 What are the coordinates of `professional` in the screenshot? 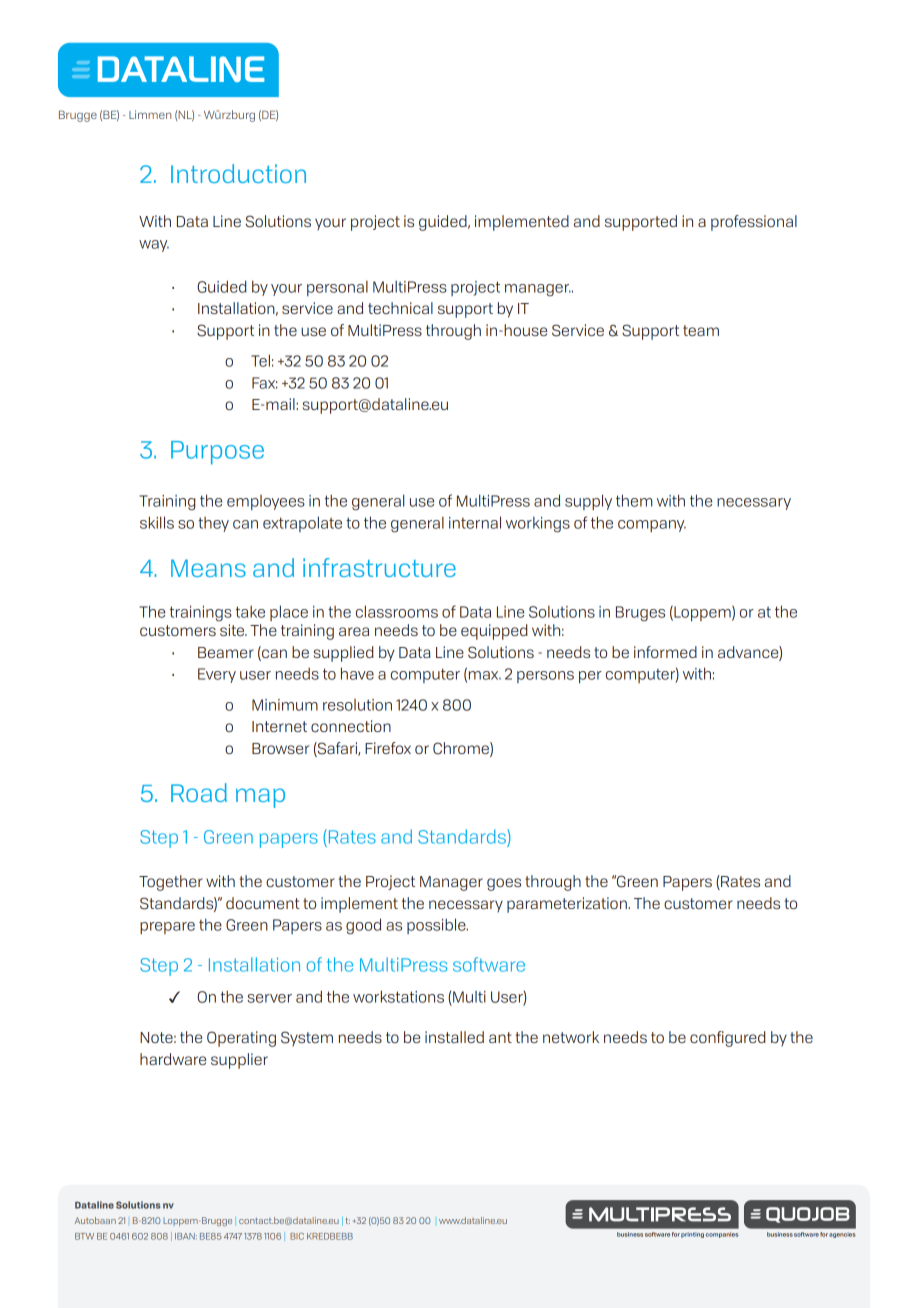 It's located at (754, 223).
